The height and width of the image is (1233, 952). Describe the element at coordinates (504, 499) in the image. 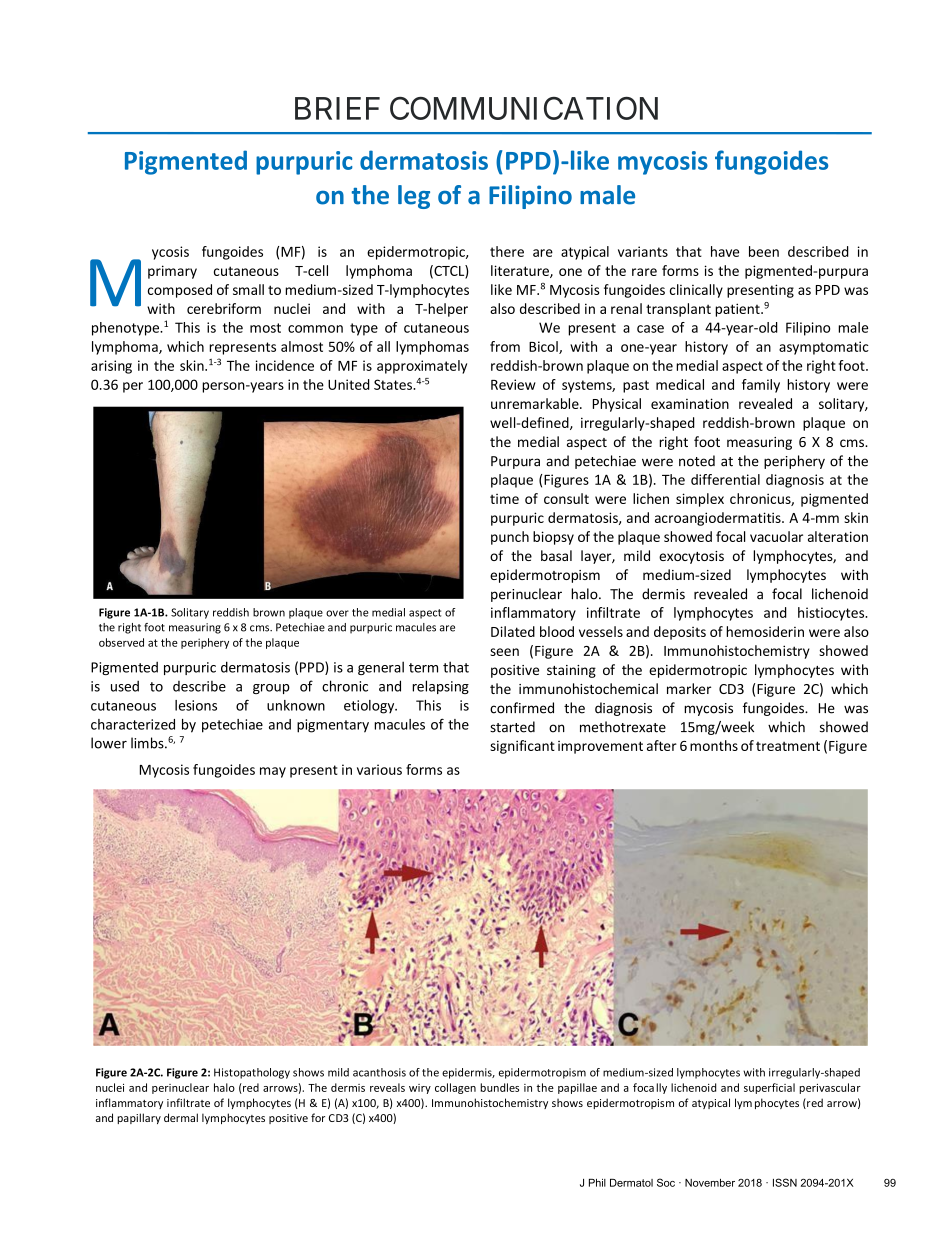

I see `time` at that location.
